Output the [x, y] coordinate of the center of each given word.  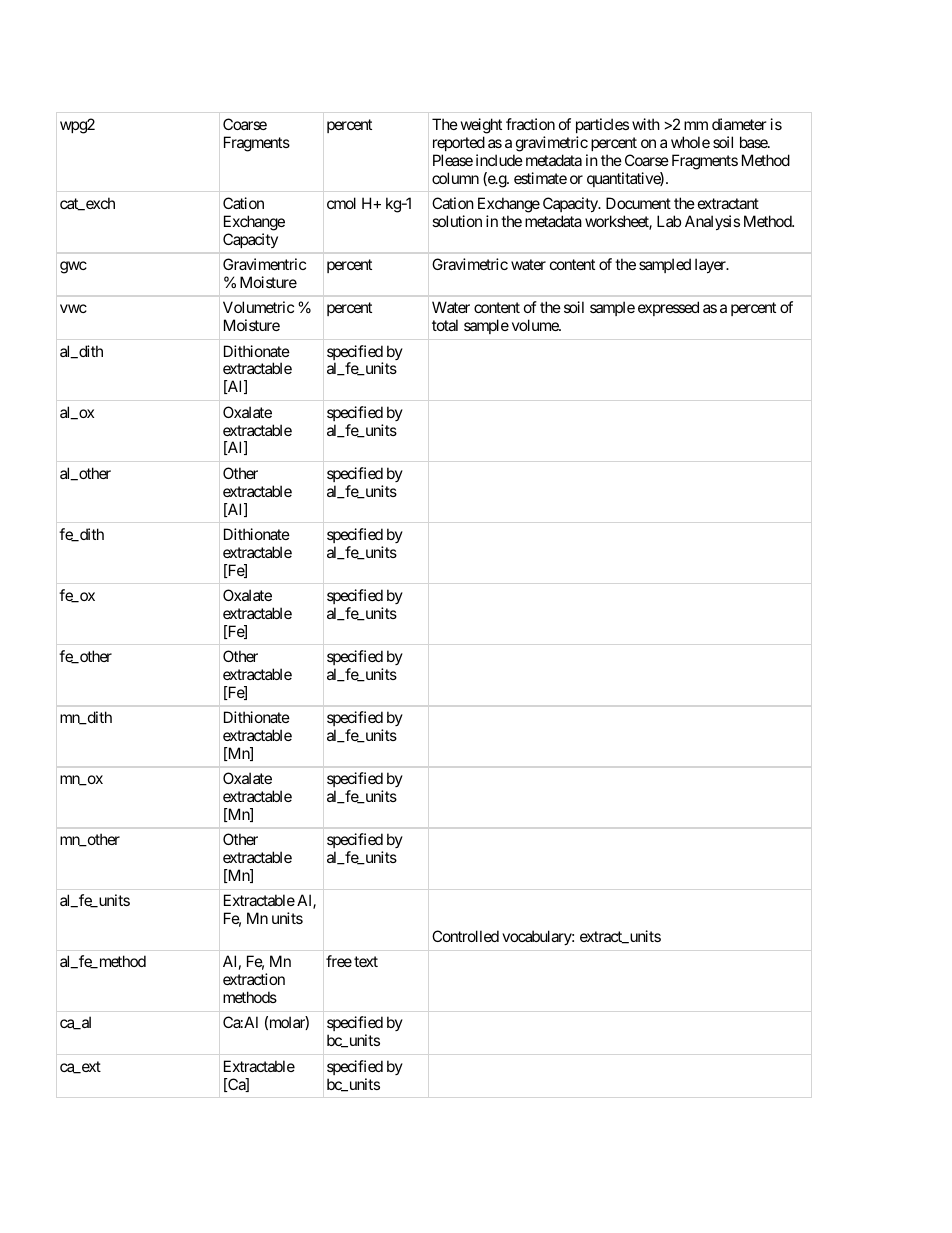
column [455, 178]
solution [457, 221]
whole [690, 142]
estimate [540, 178]
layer [711, 265]
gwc [73, 267]
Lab [669, 221]
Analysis [712, 222]
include [499, 160]
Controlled [465, 936]
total [445, 325]
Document [638, 203]
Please [453, 160]
